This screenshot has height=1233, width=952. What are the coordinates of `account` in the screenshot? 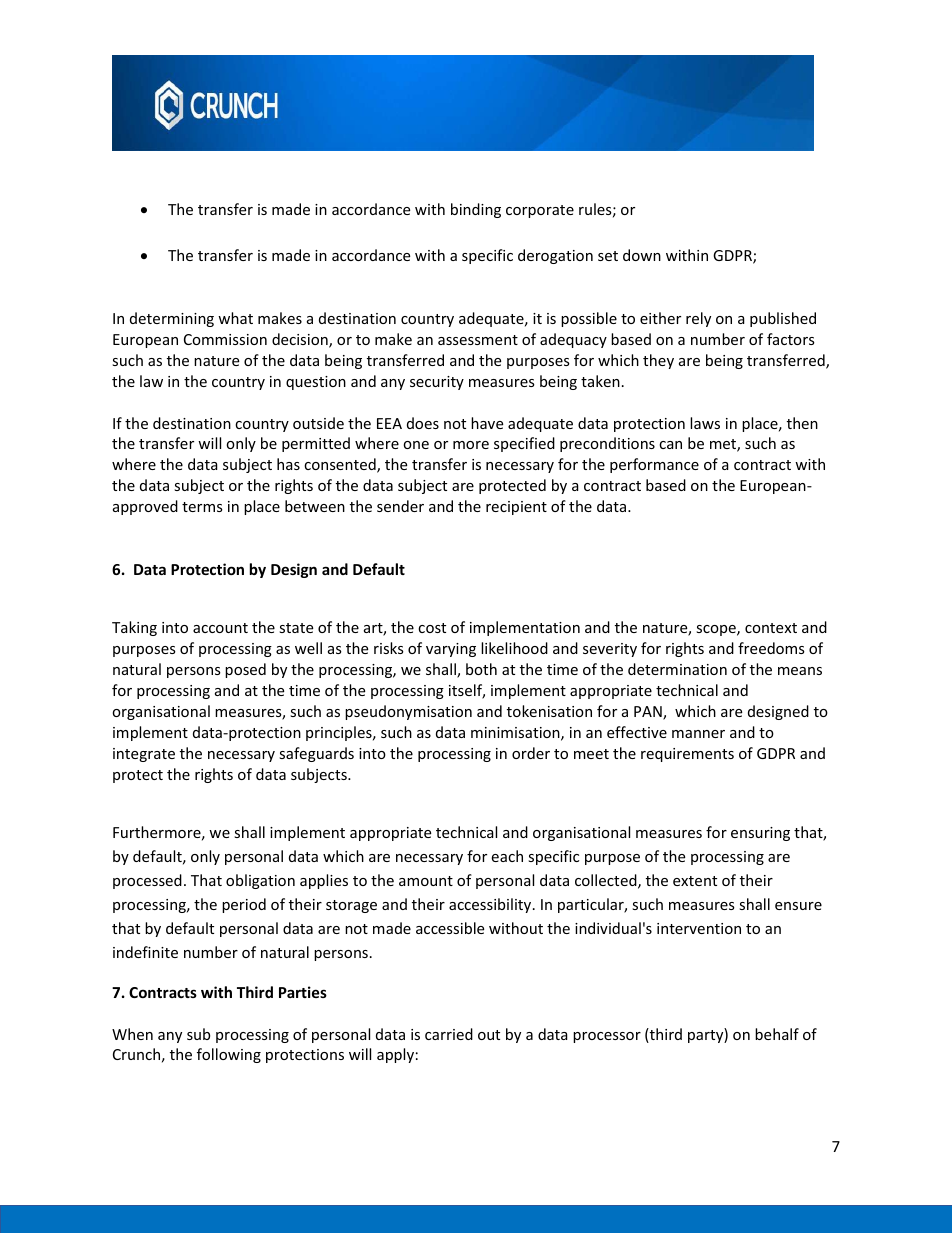 It's located at (220, 628).
